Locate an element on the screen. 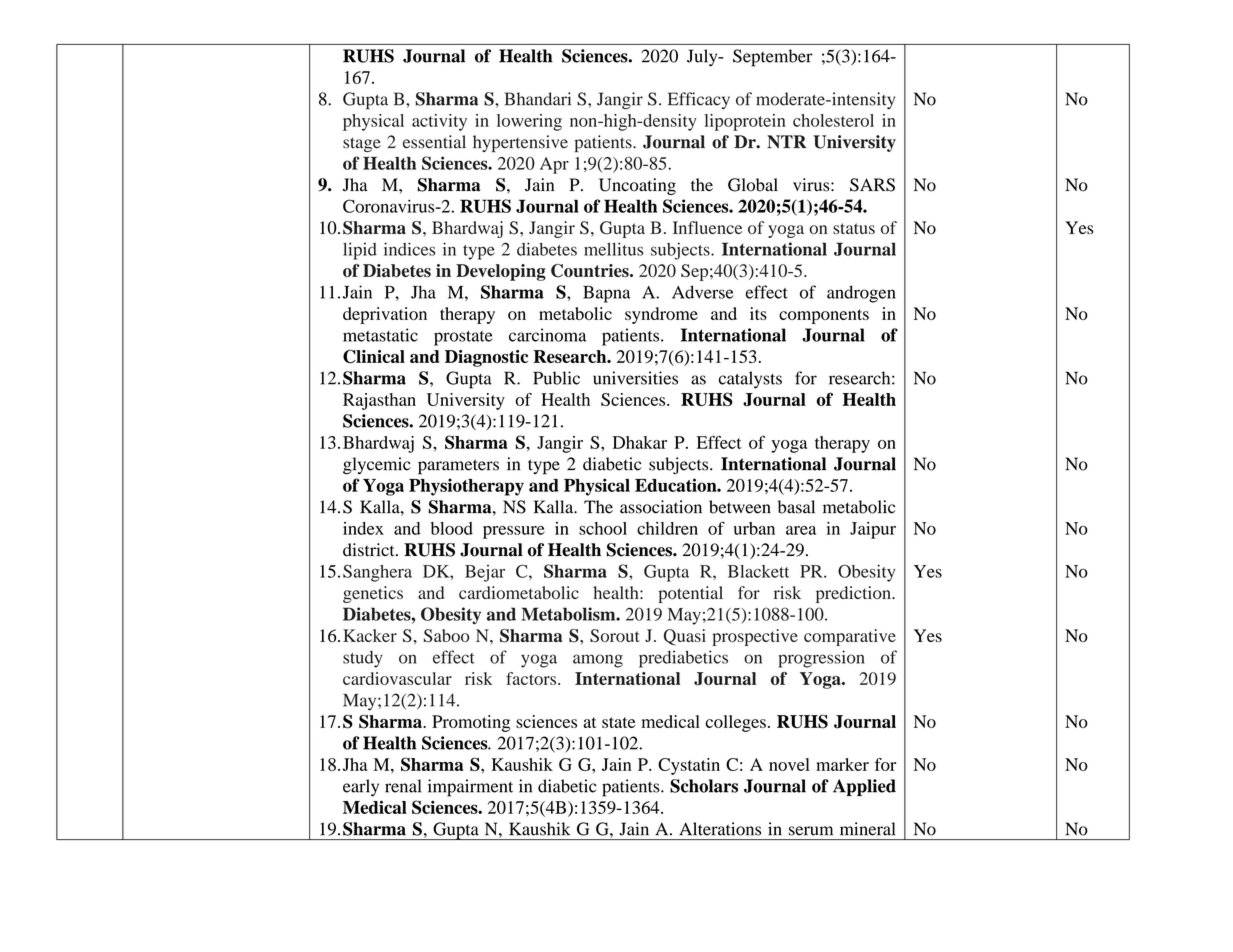  Bhandari is located at coordinates (538, 99).
